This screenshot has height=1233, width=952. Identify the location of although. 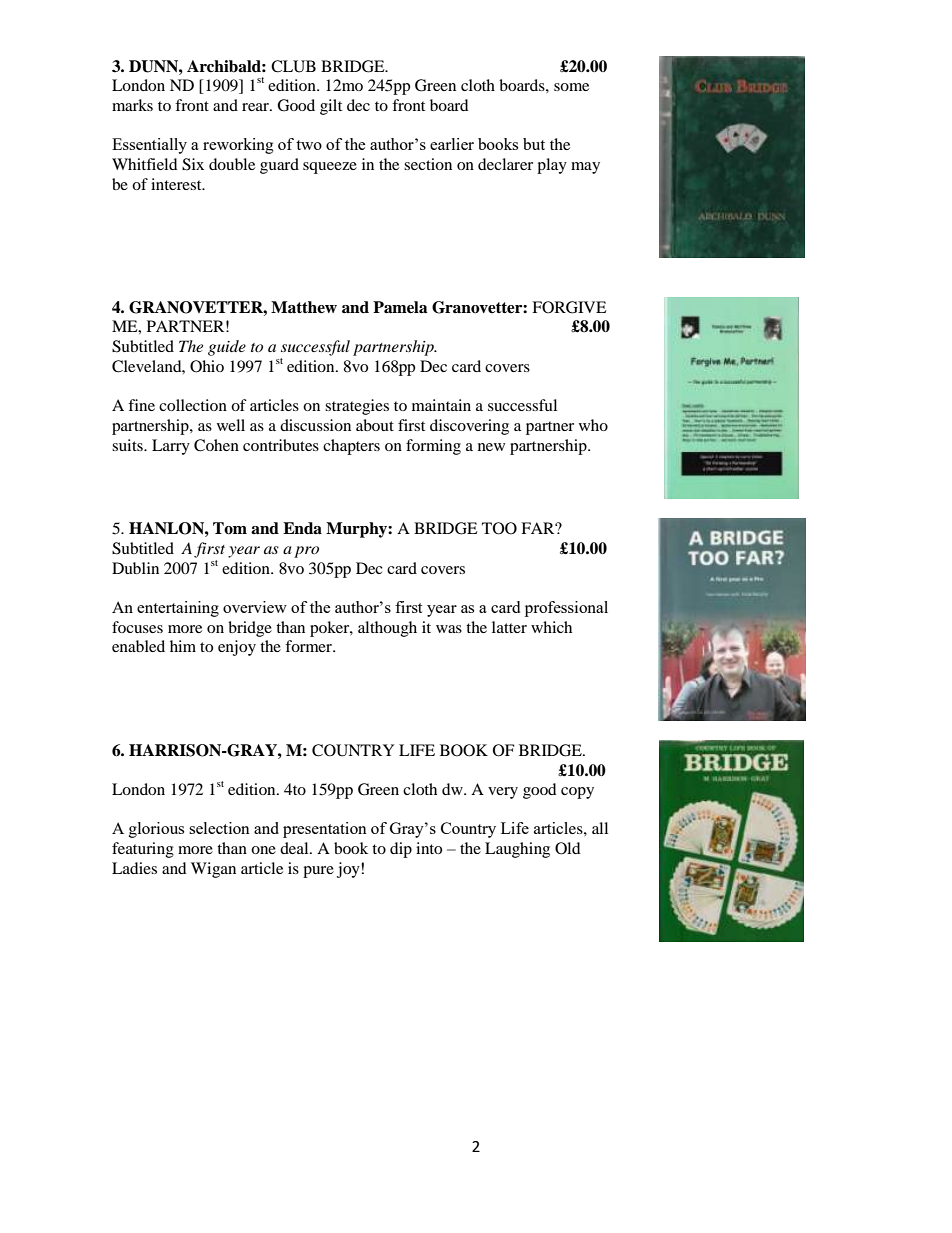
(387, 629).
